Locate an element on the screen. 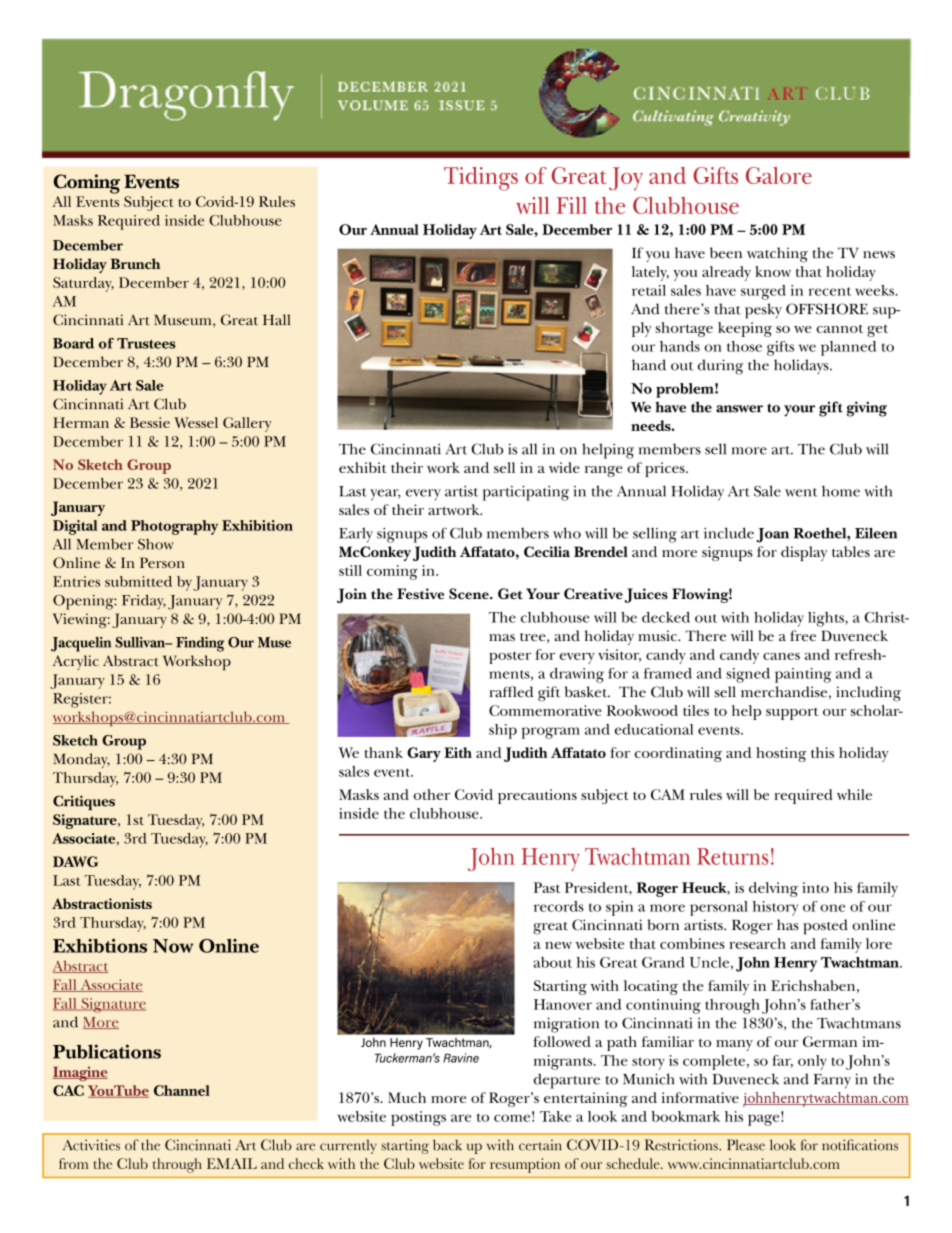  Activities is located at coordinates (91, 1145).
